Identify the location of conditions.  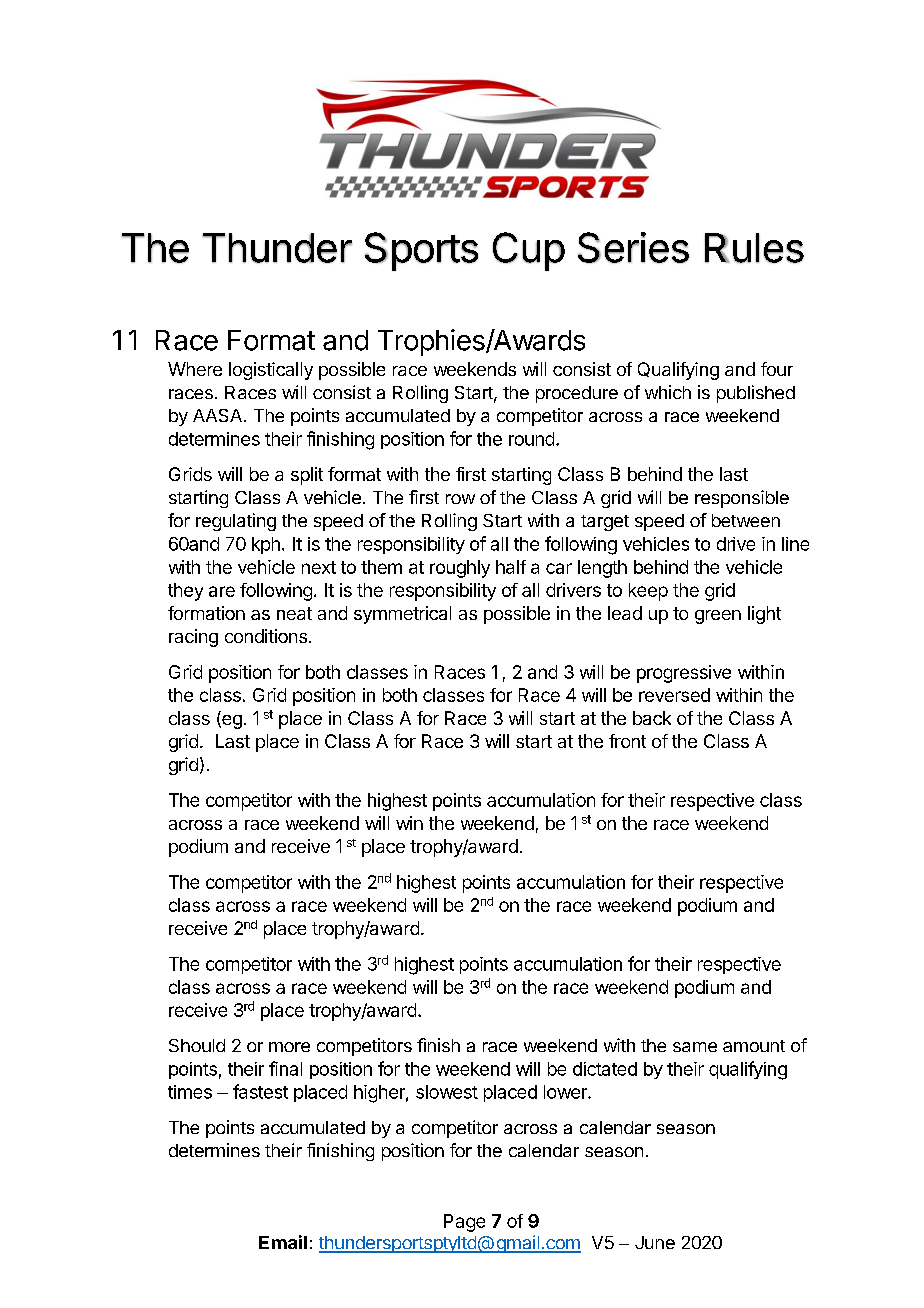
(266, 636).
